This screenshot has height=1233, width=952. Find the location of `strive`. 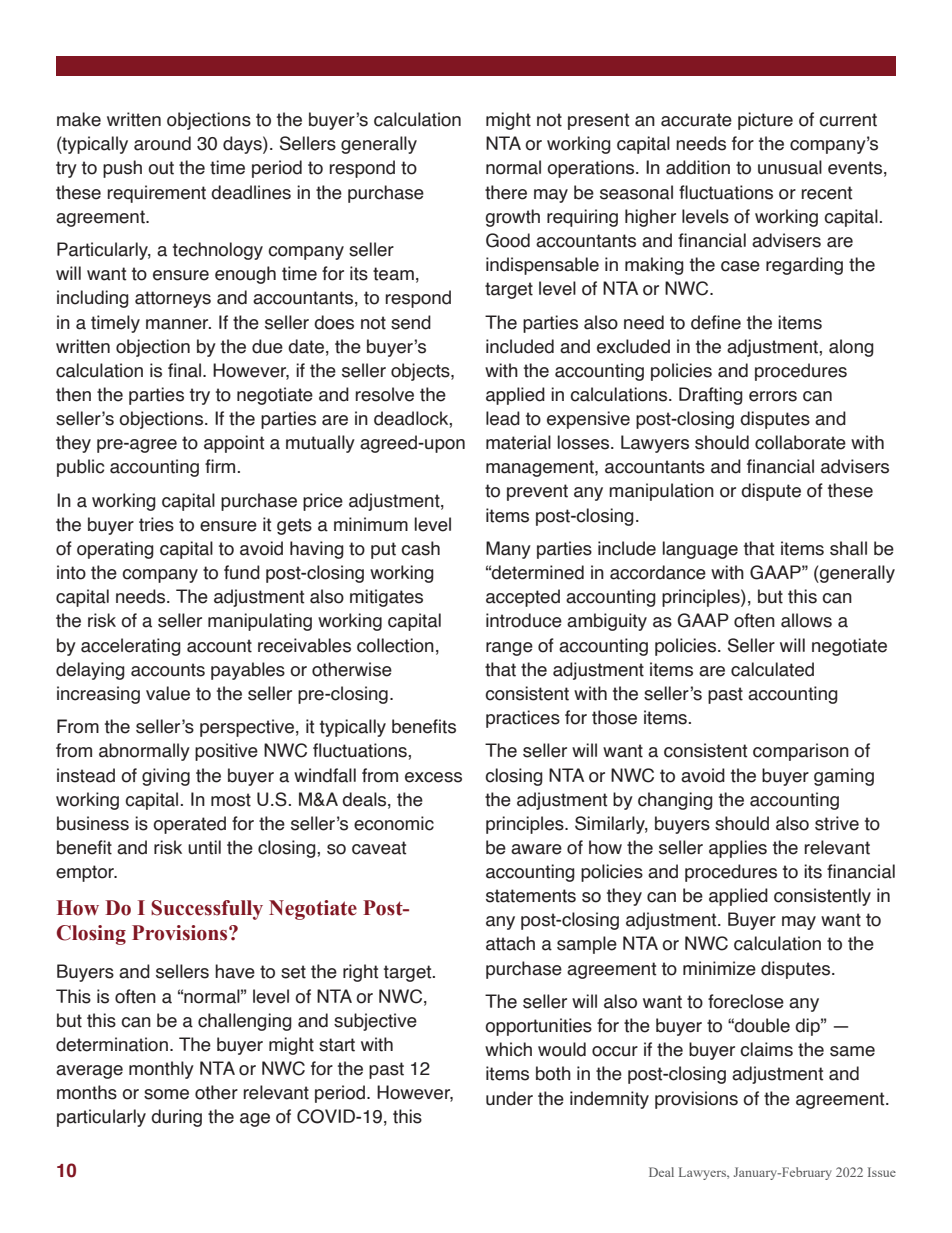

strive is located at coordinates (837, 823).
